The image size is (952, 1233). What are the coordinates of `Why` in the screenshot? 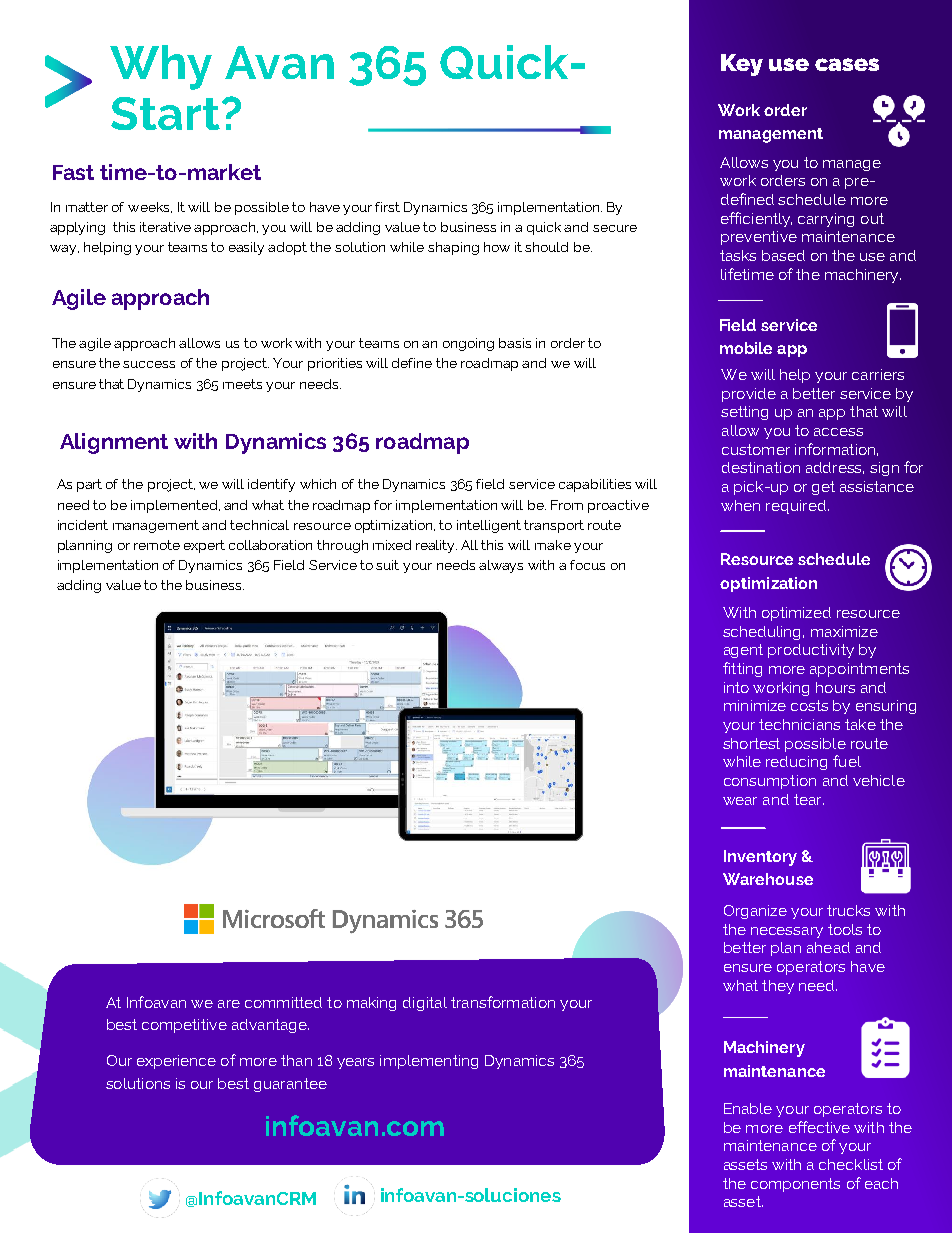 It's located at (161, 67).
